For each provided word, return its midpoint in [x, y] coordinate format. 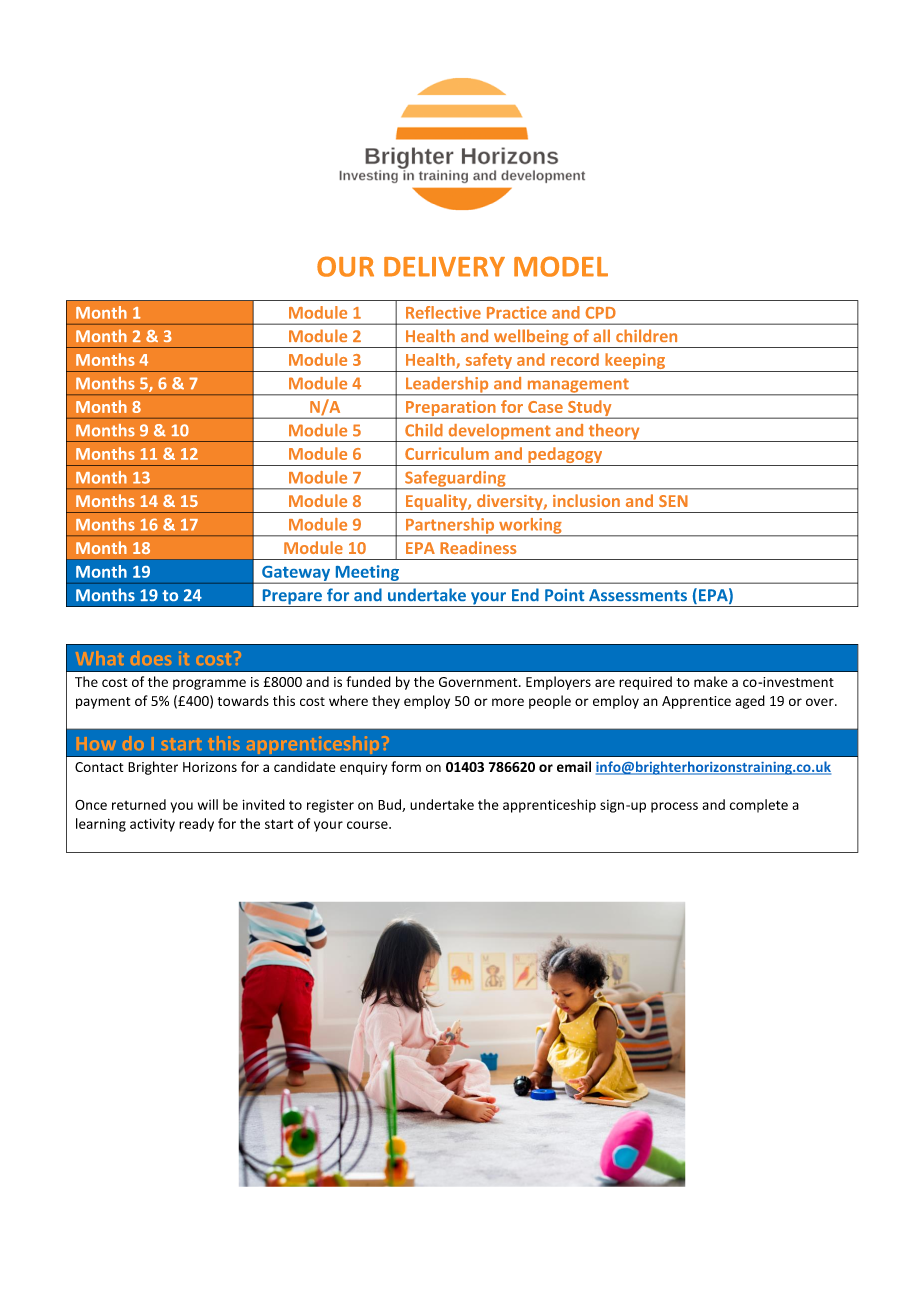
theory [614, 433]
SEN [673, 501]
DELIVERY [444, 267]
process [674, 807]
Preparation [450, 409]
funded [368, 681]
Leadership [447, 386]
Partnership [450, 527]
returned [139, 804]
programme [209, 684]
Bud [390, 805]
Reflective [443, 312]
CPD [600, 313]
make [711, 681]
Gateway [296, 574]
